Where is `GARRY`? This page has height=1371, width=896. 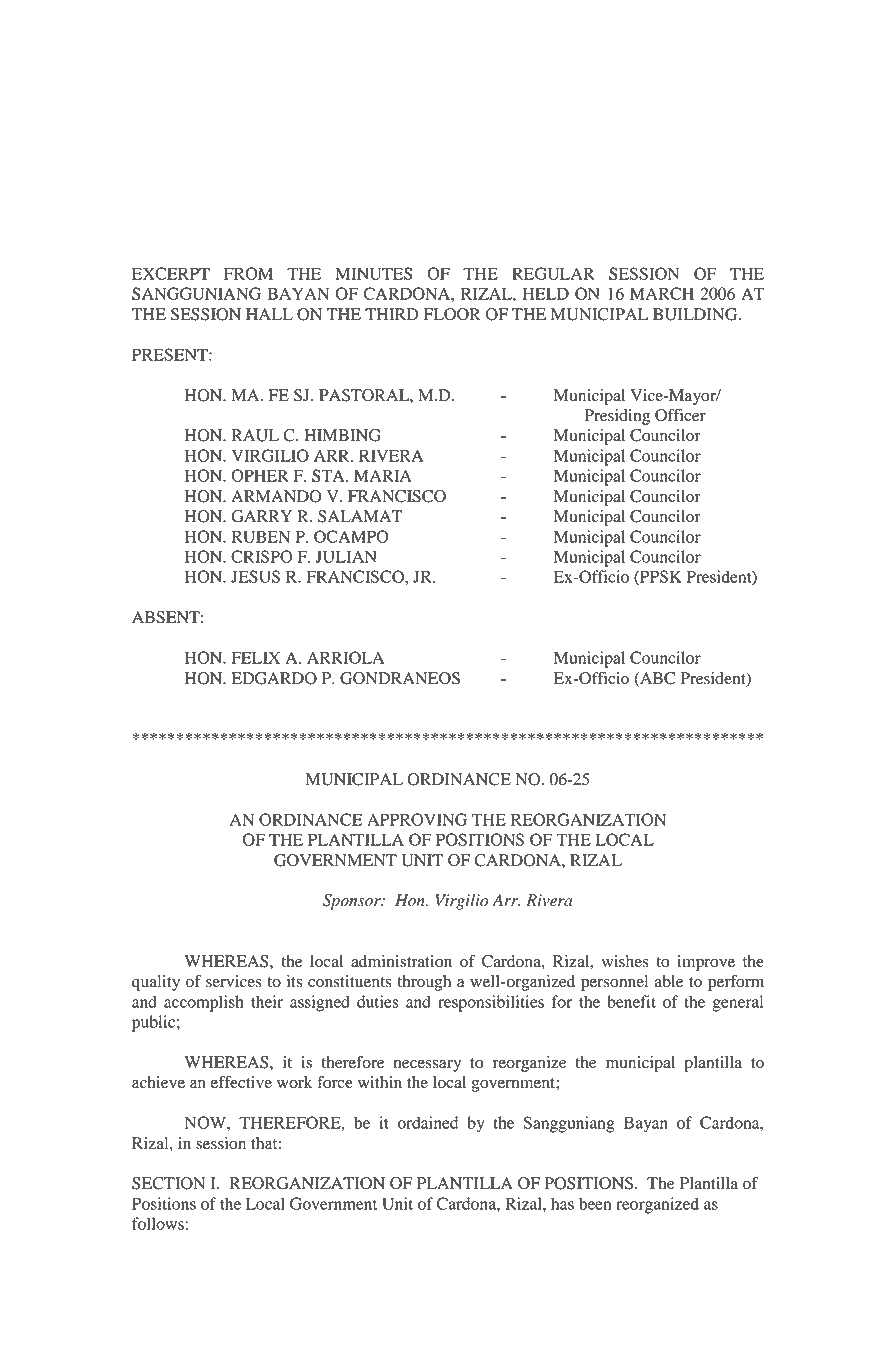
GARRY is located at coordinates (261, 516).
